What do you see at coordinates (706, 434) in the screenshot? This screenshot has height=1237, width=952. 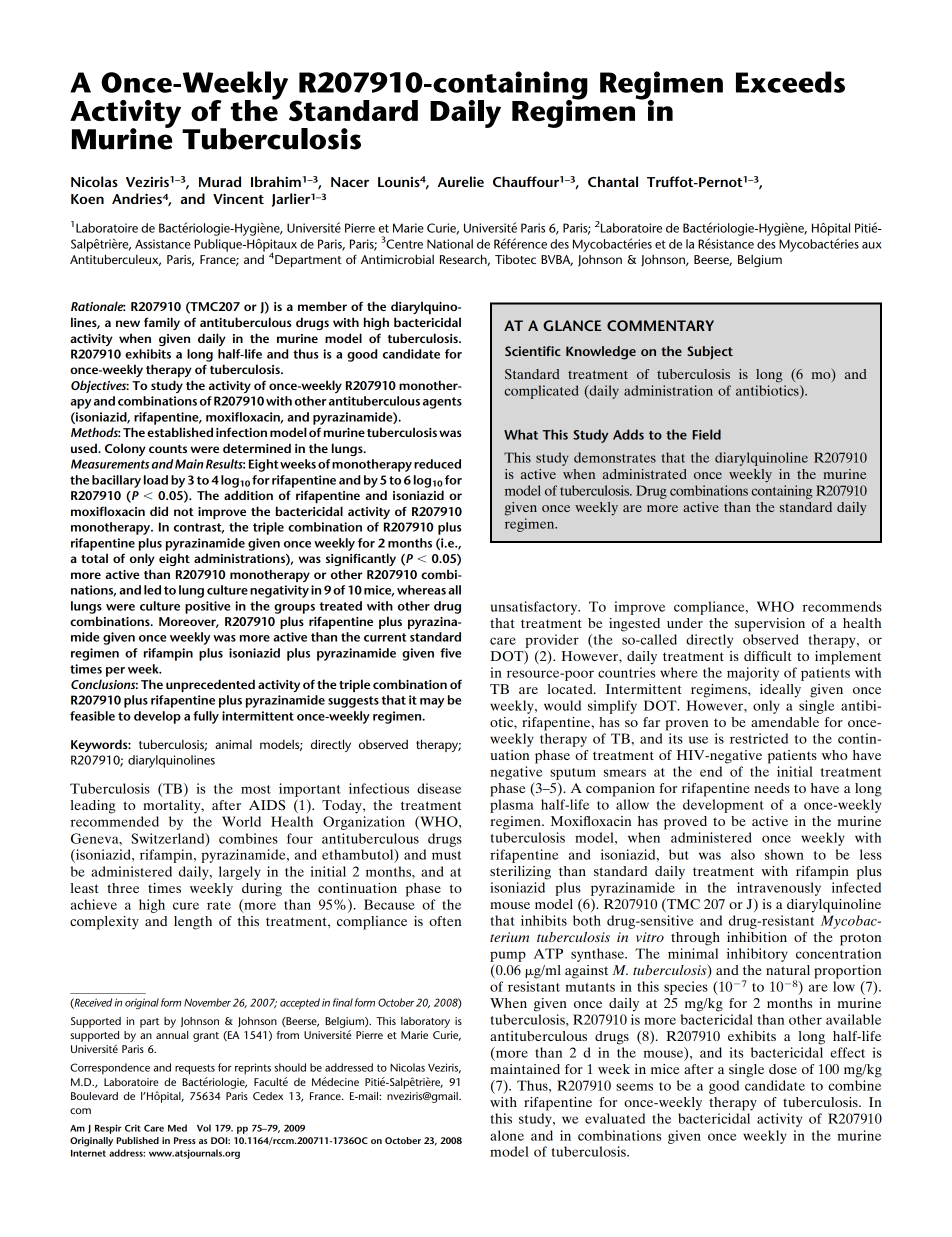 I see `Field` at bounding box center [706, 434].
